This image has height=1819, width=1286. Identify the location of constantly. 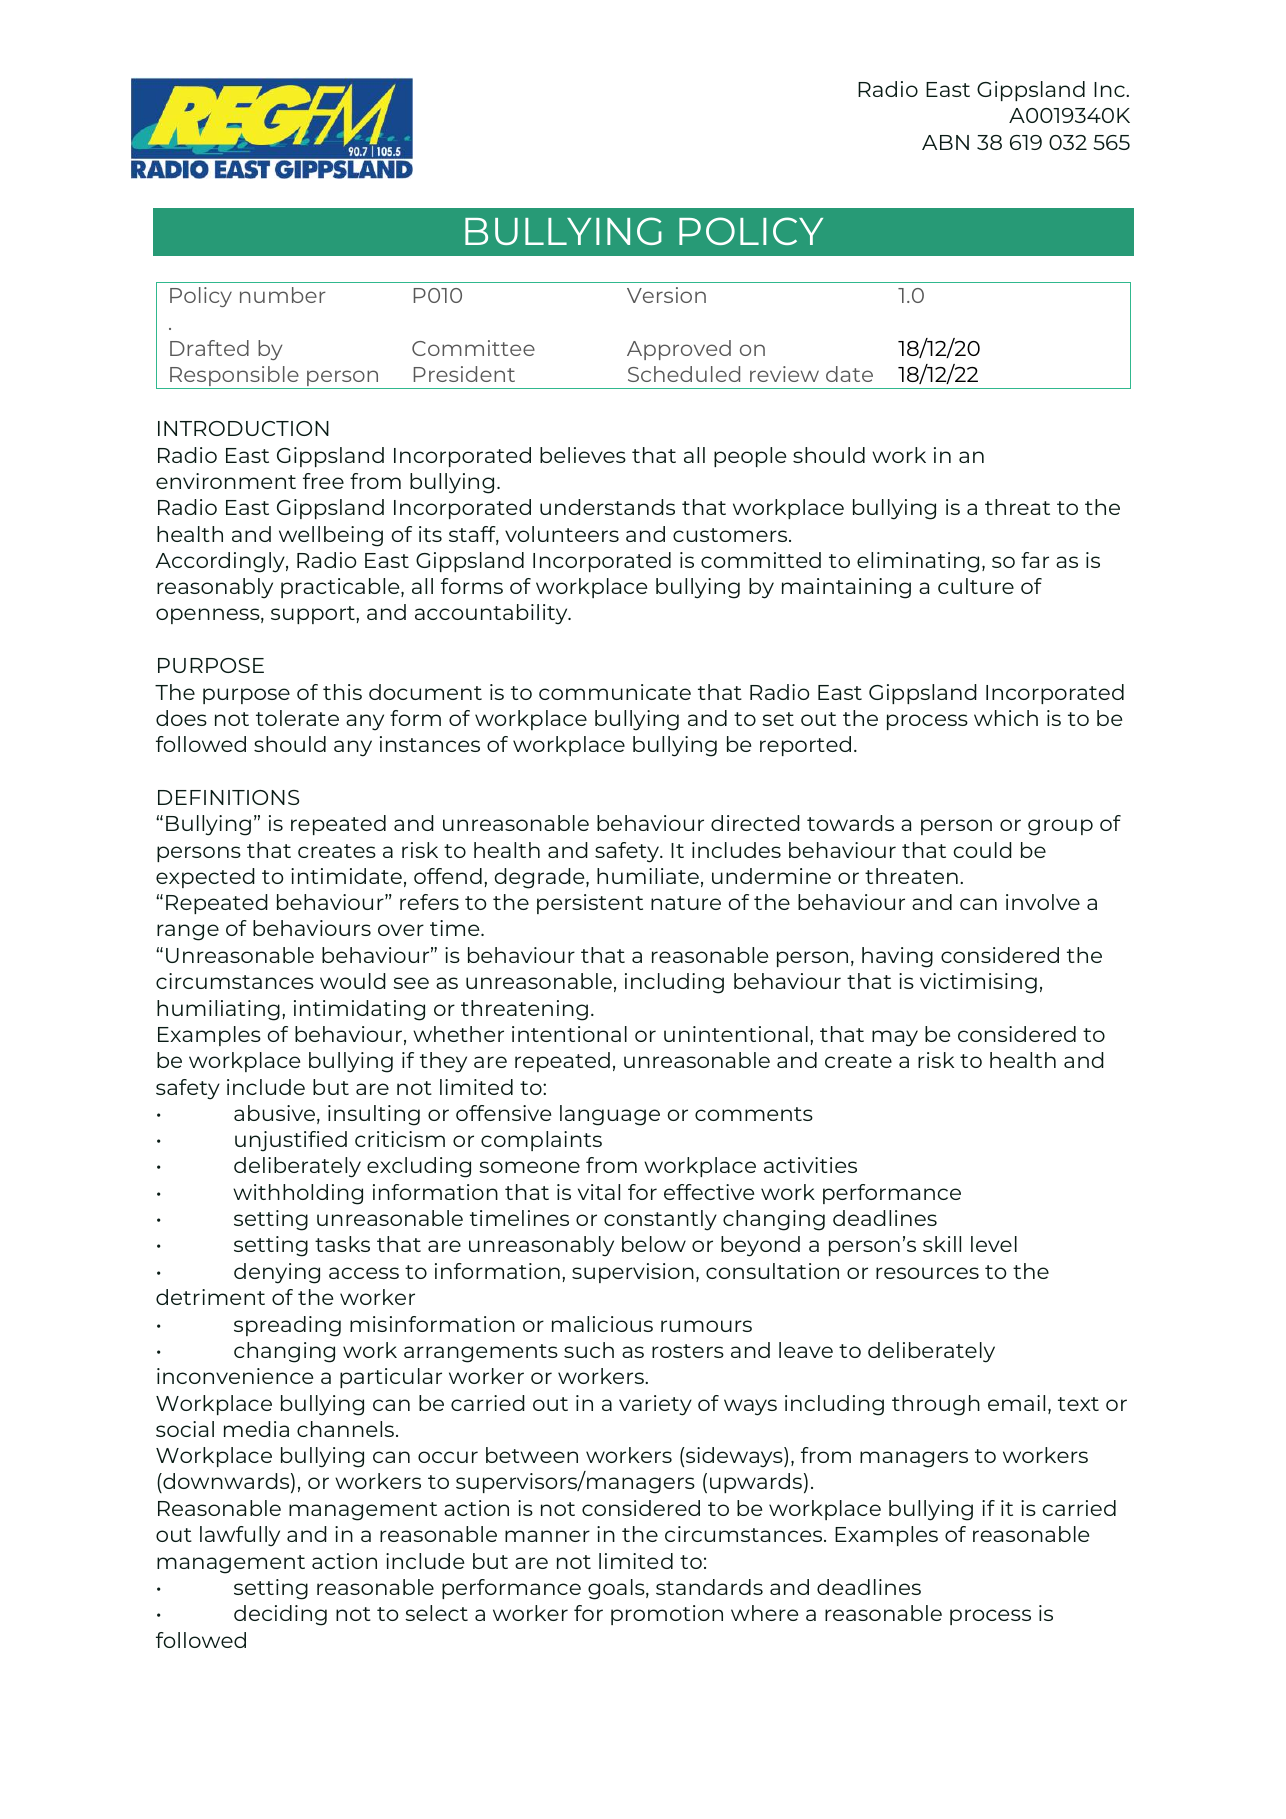
(660, 1220).
